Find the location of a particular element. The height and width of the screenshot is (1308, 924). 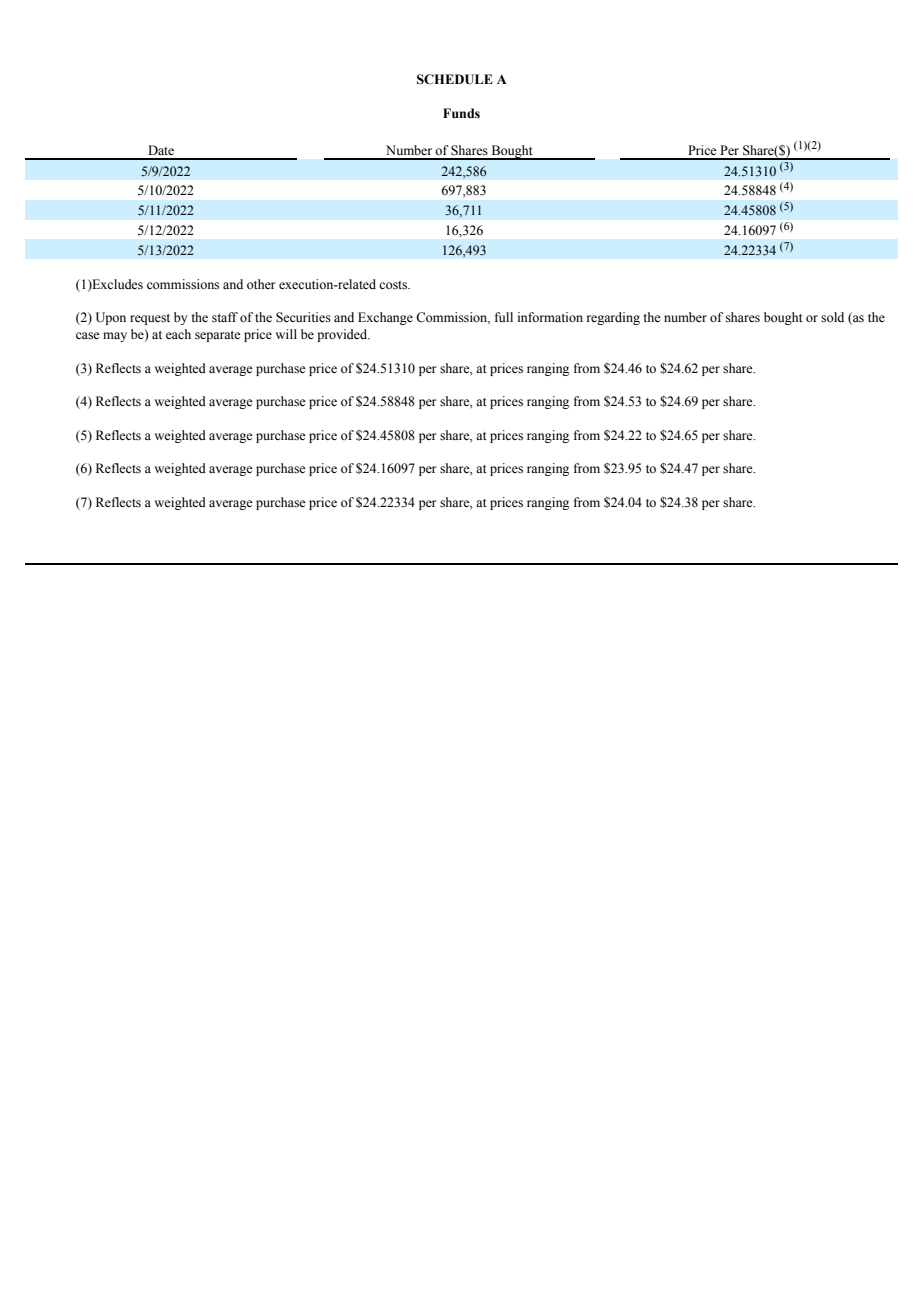

Exchange is located at coordinates (385, 318).
